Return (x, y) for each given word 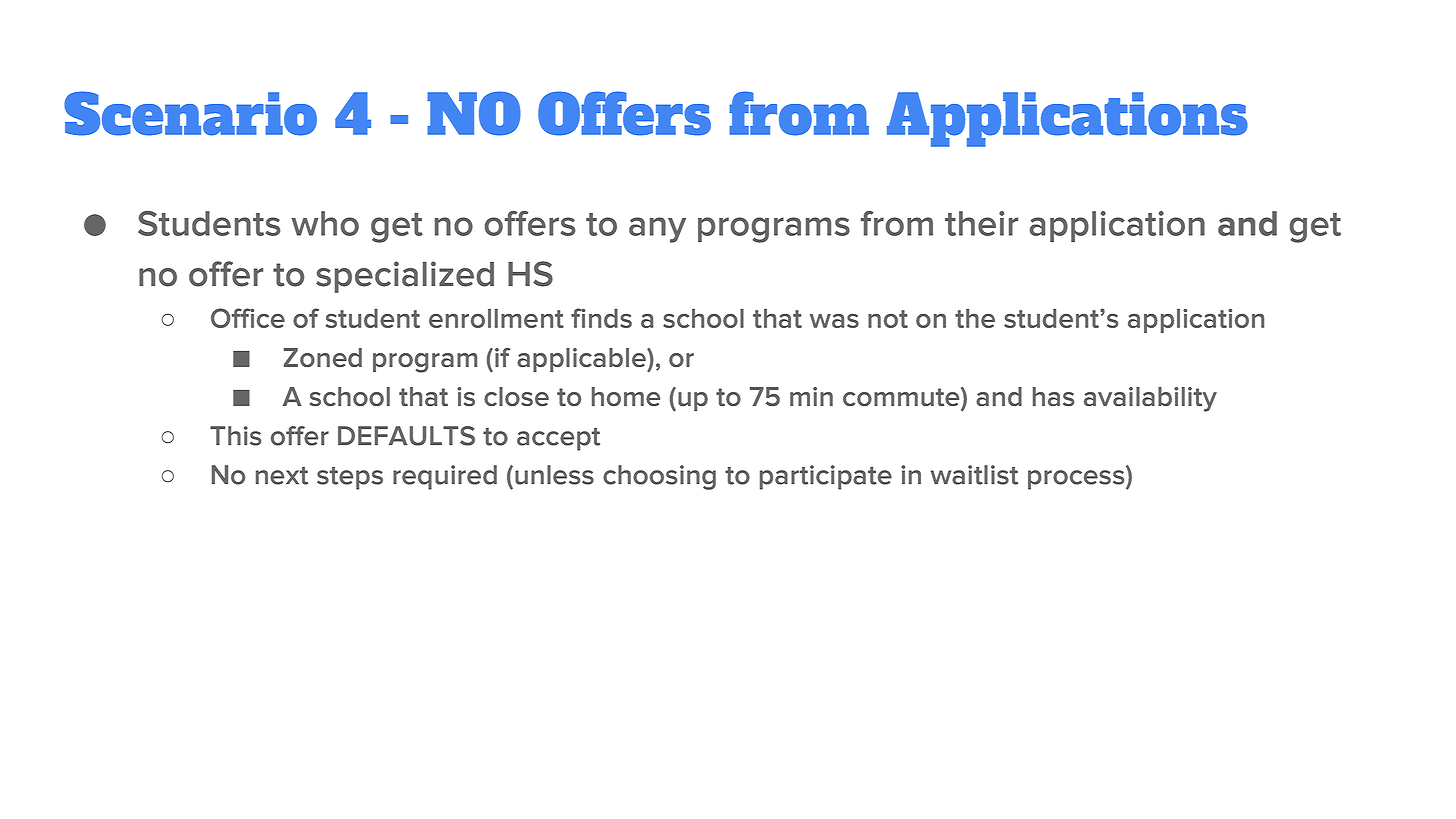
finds (601, 318)
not (888, 319)
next (282, 476)
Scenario (190, 113)
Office (248, 318)
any (657, 230)
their (981, 223)
